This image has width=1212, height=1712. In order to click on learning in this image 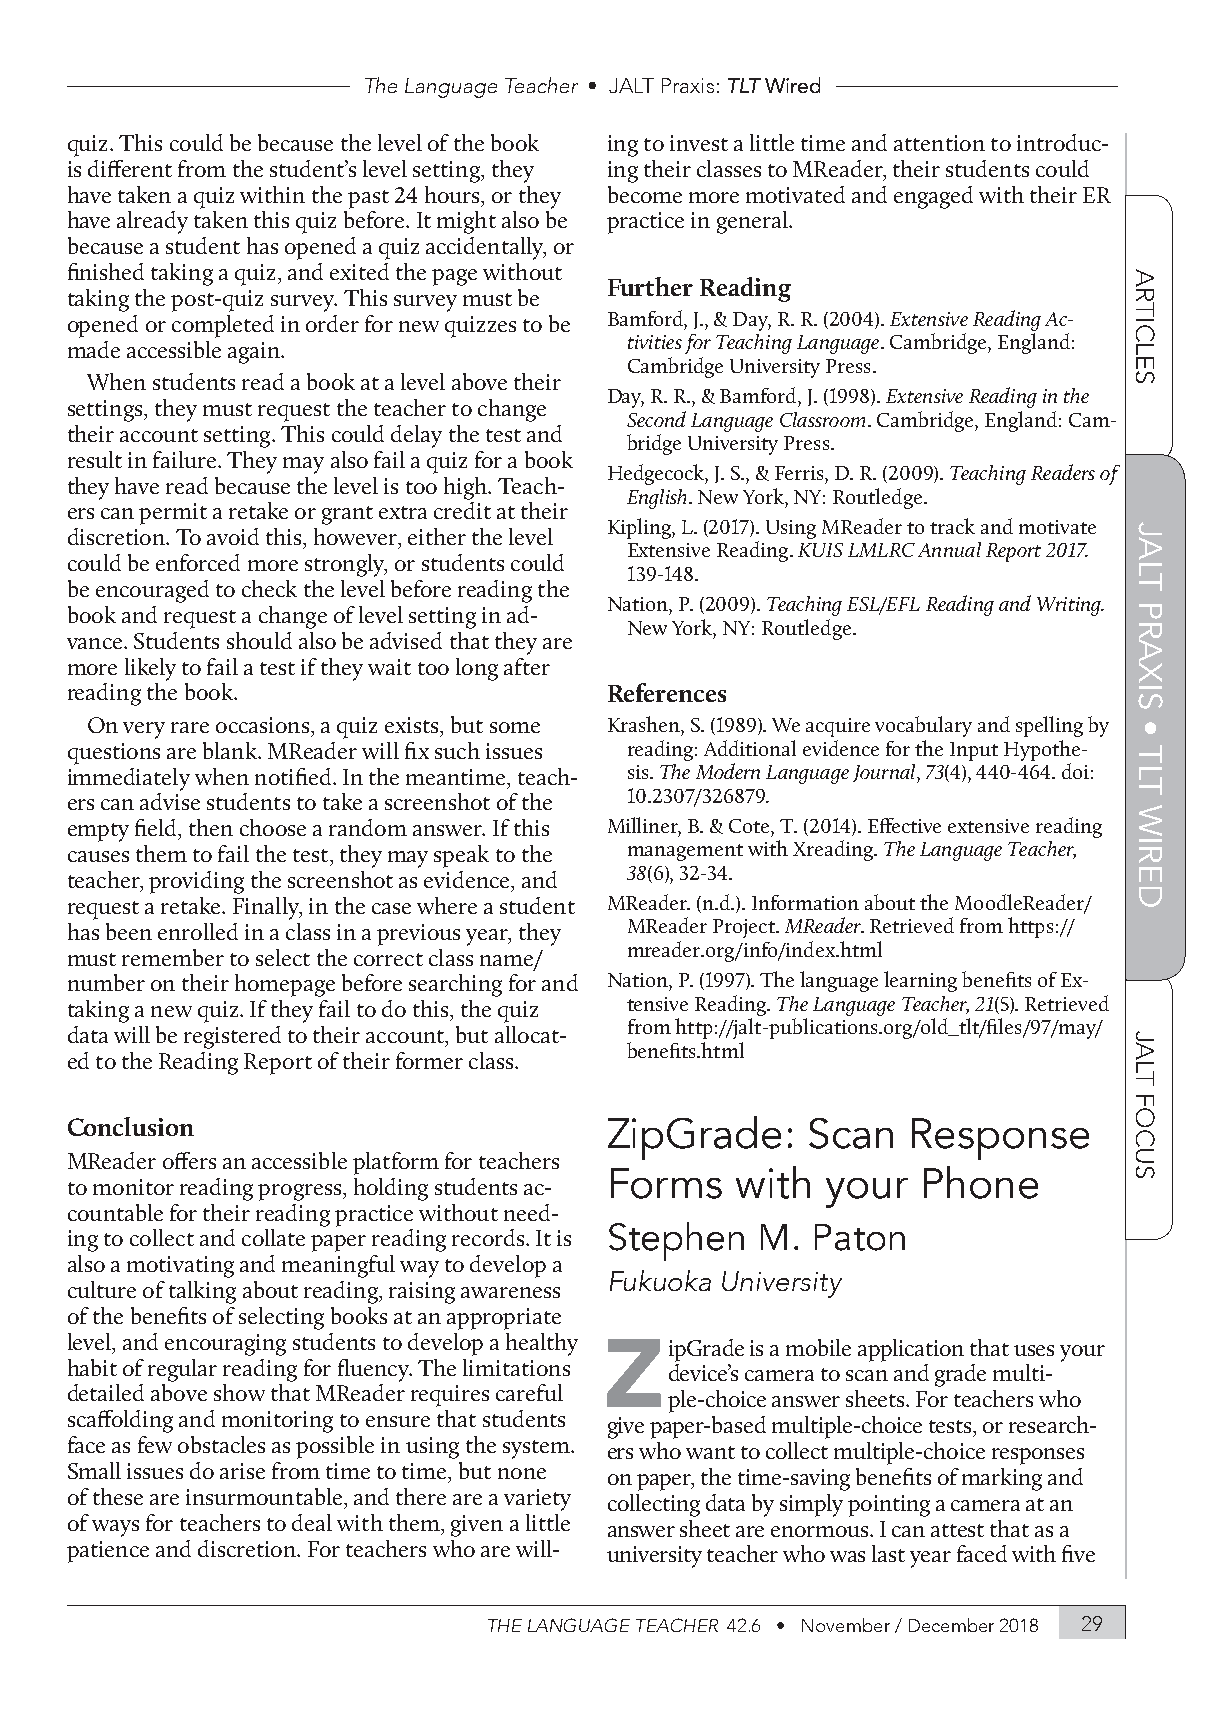, I will do `click(920, 981)`.
